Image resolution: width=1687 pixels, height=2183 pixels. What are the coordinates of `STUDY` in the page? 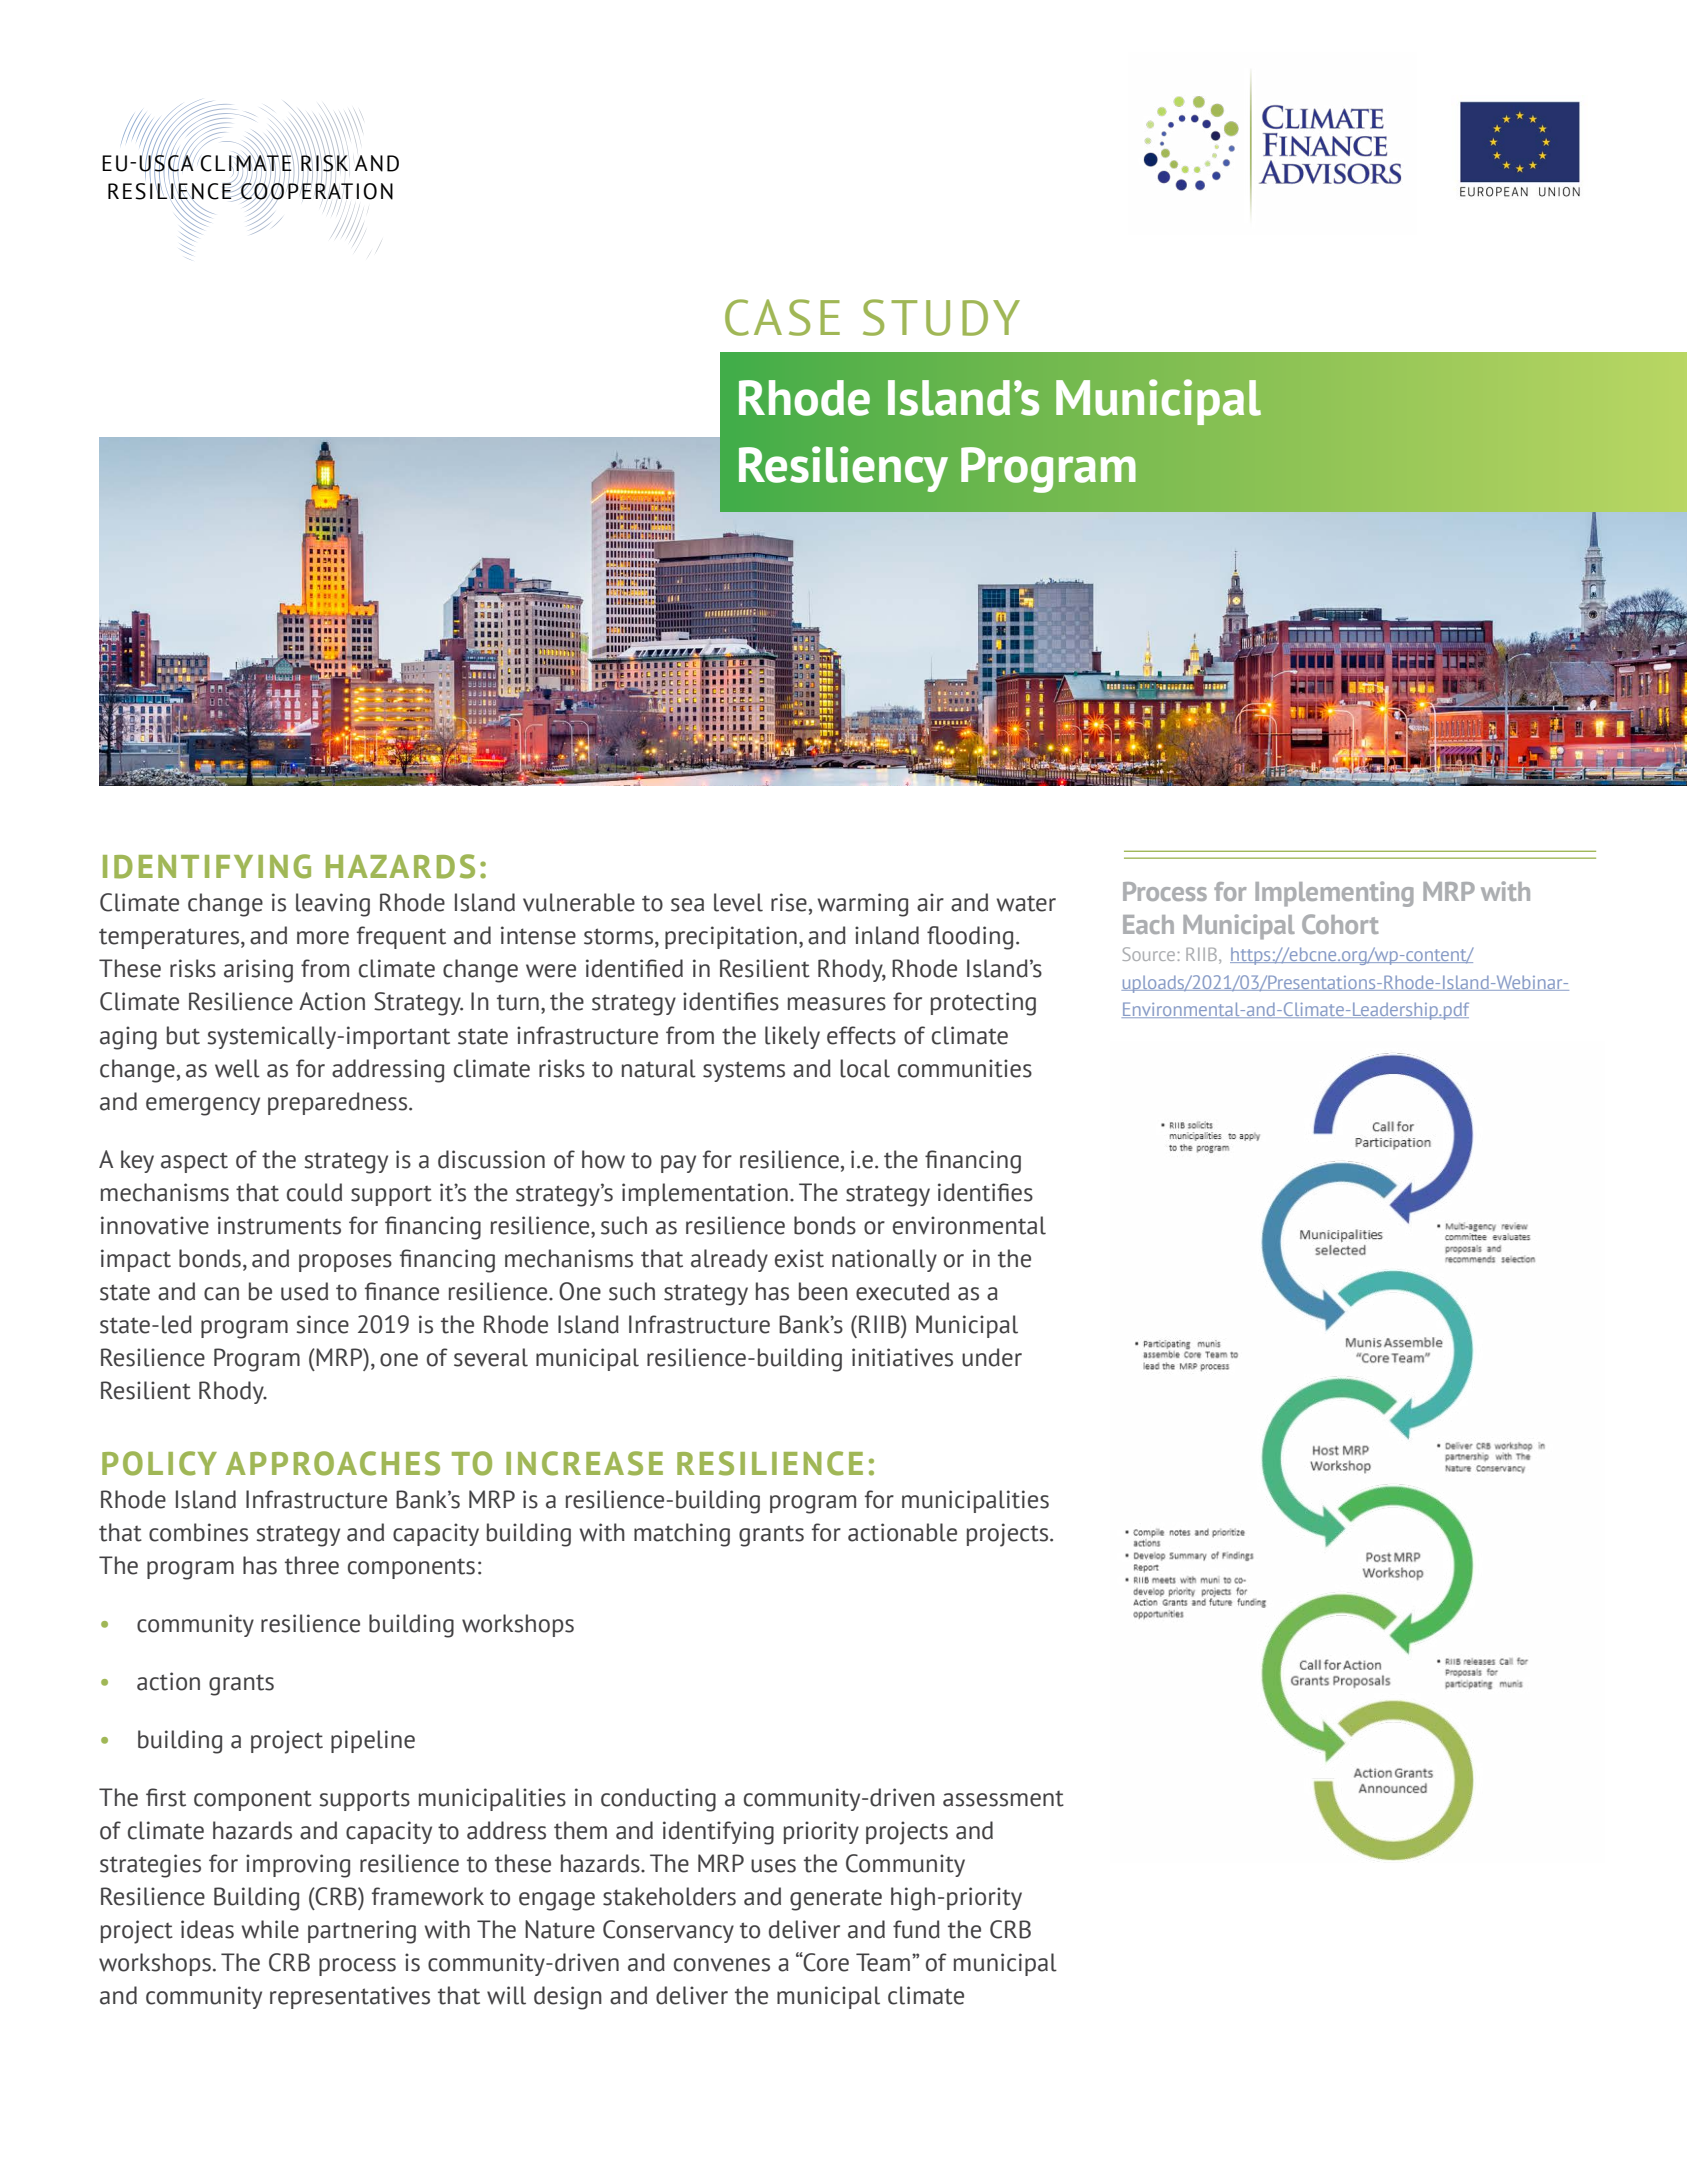 It's located at (941, 317).
